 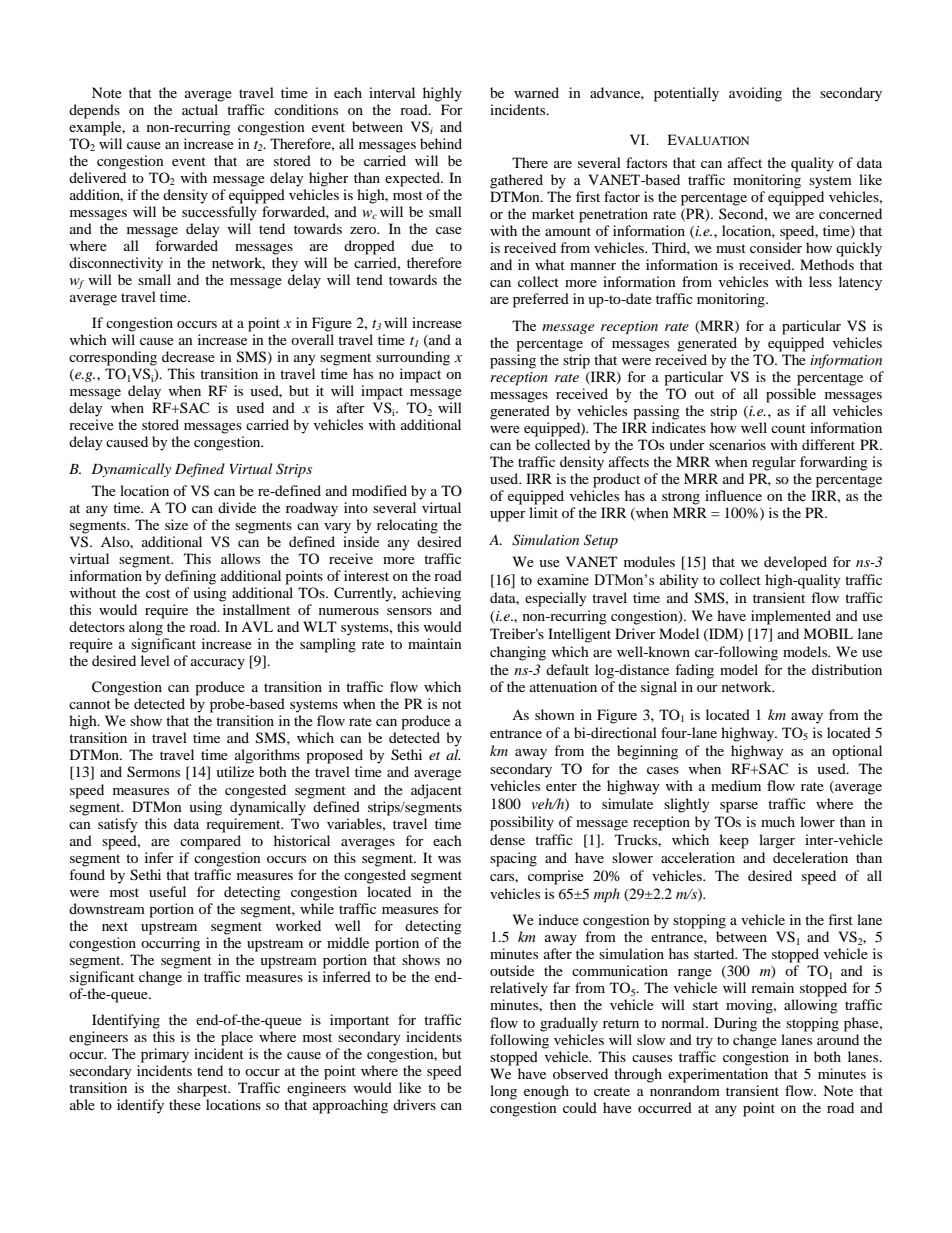 I want to click on medium, so click(x=736, y=785).
